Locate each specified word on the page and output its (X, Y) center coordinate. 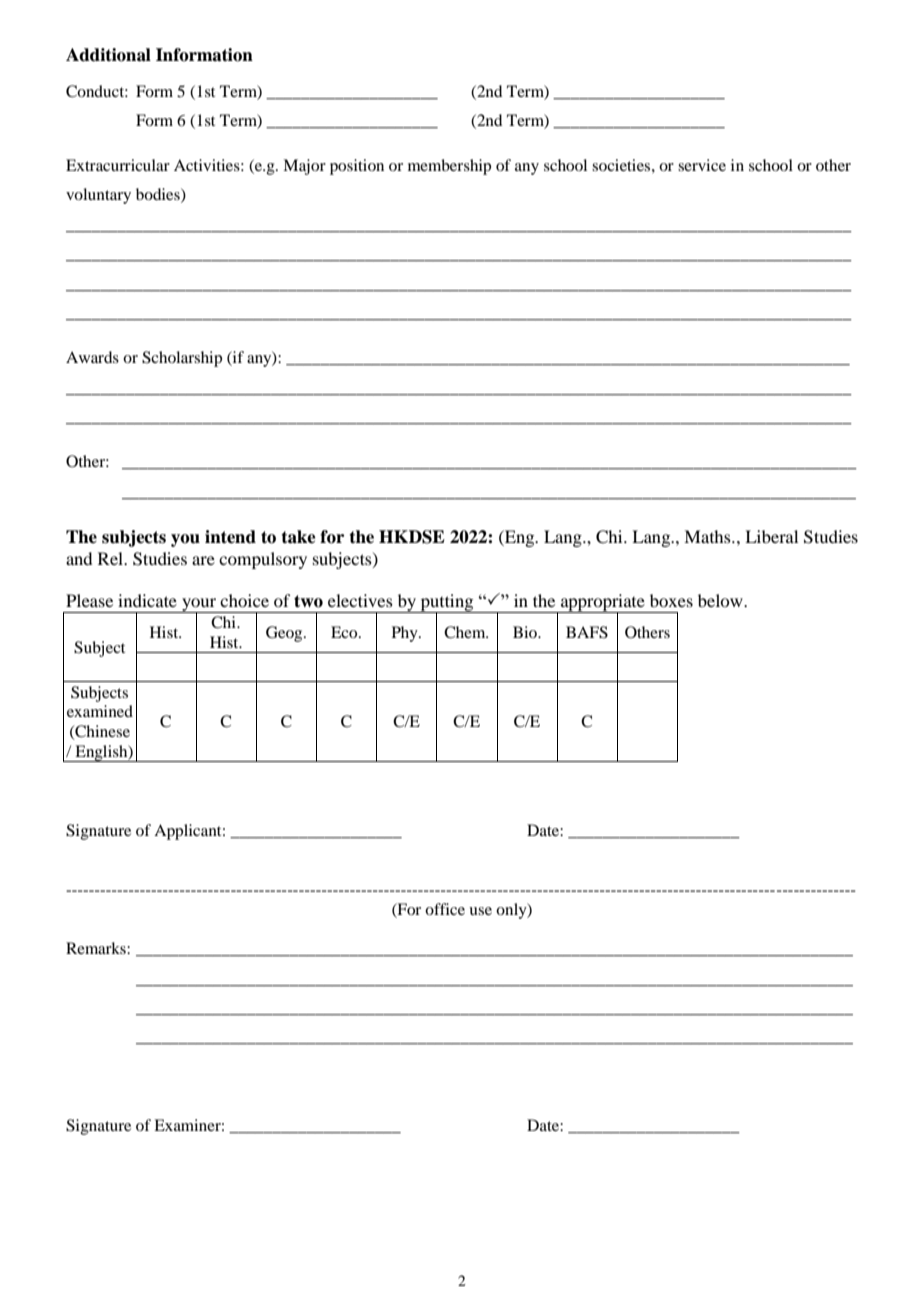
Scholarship (182, 359)
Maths (708, 536)
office (445, 909)
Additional (108, 55)
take (298, 537)
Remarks (97, 948)
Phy (406, 634)
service (702, 165)
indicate (147, 600)
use (480, 911)
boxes (671, 600)
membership (449, 167)
